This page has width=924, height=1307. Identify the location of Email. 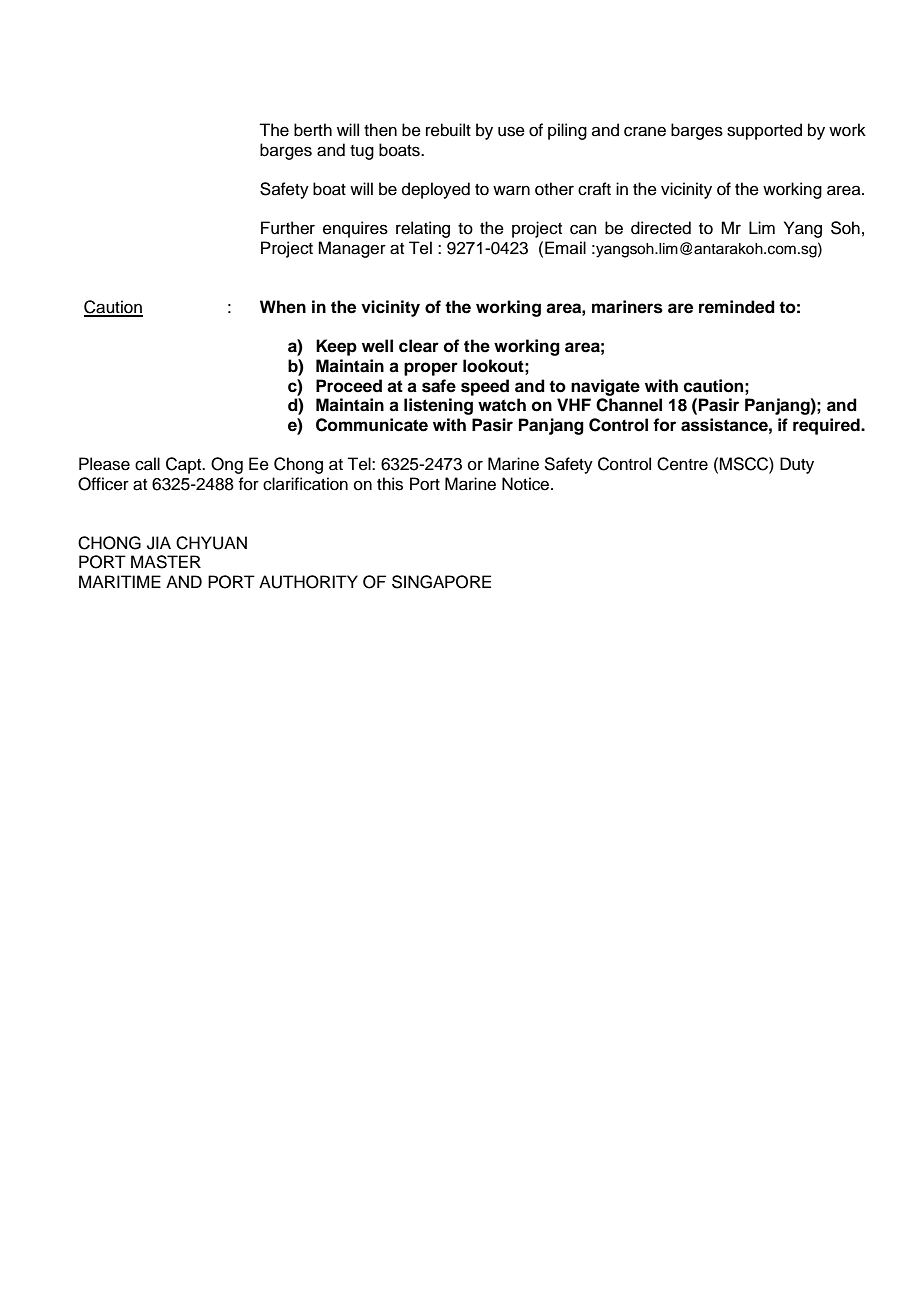
(565, 247).
